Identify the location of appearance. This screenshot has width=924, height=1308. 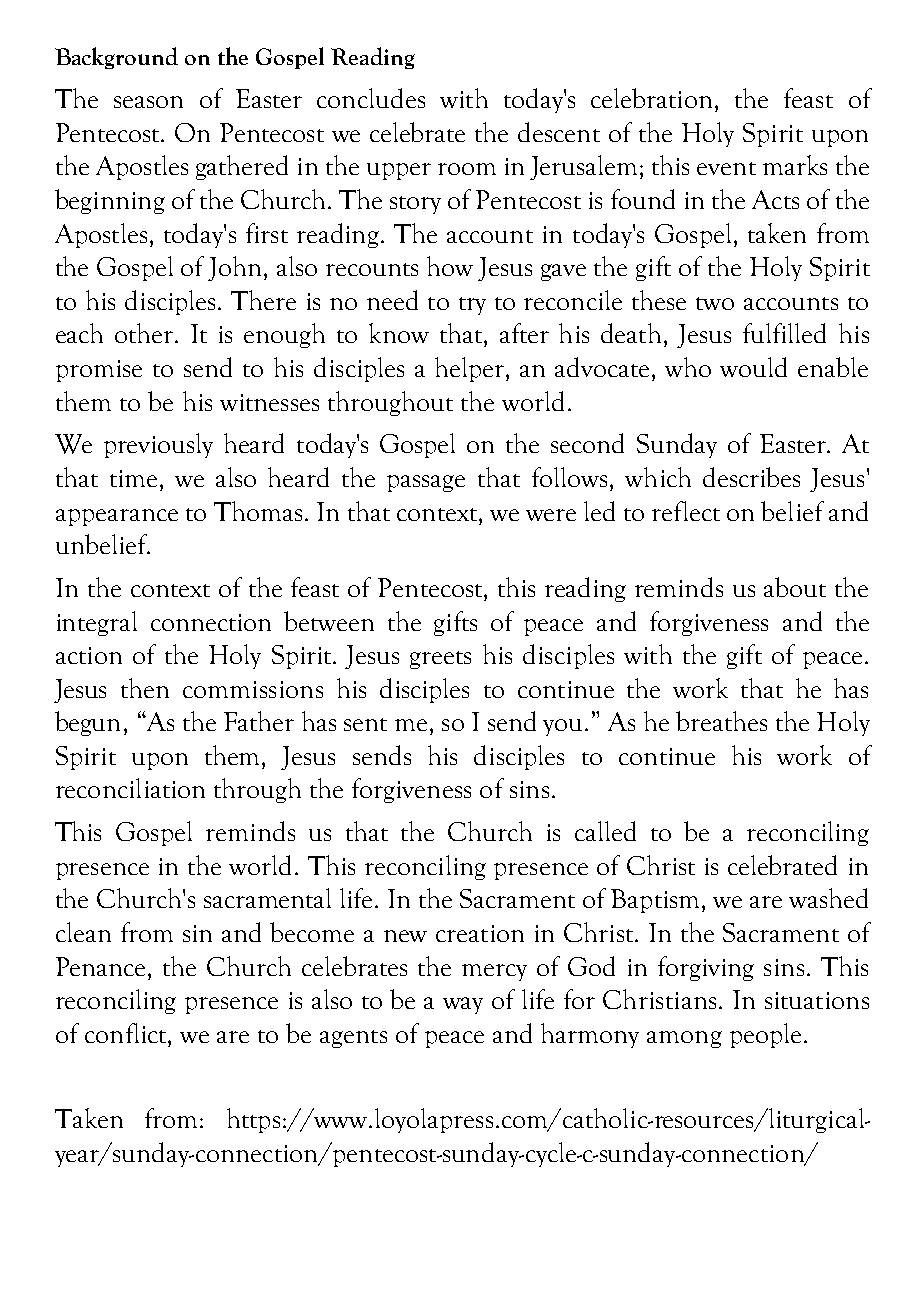
(117, 517).
